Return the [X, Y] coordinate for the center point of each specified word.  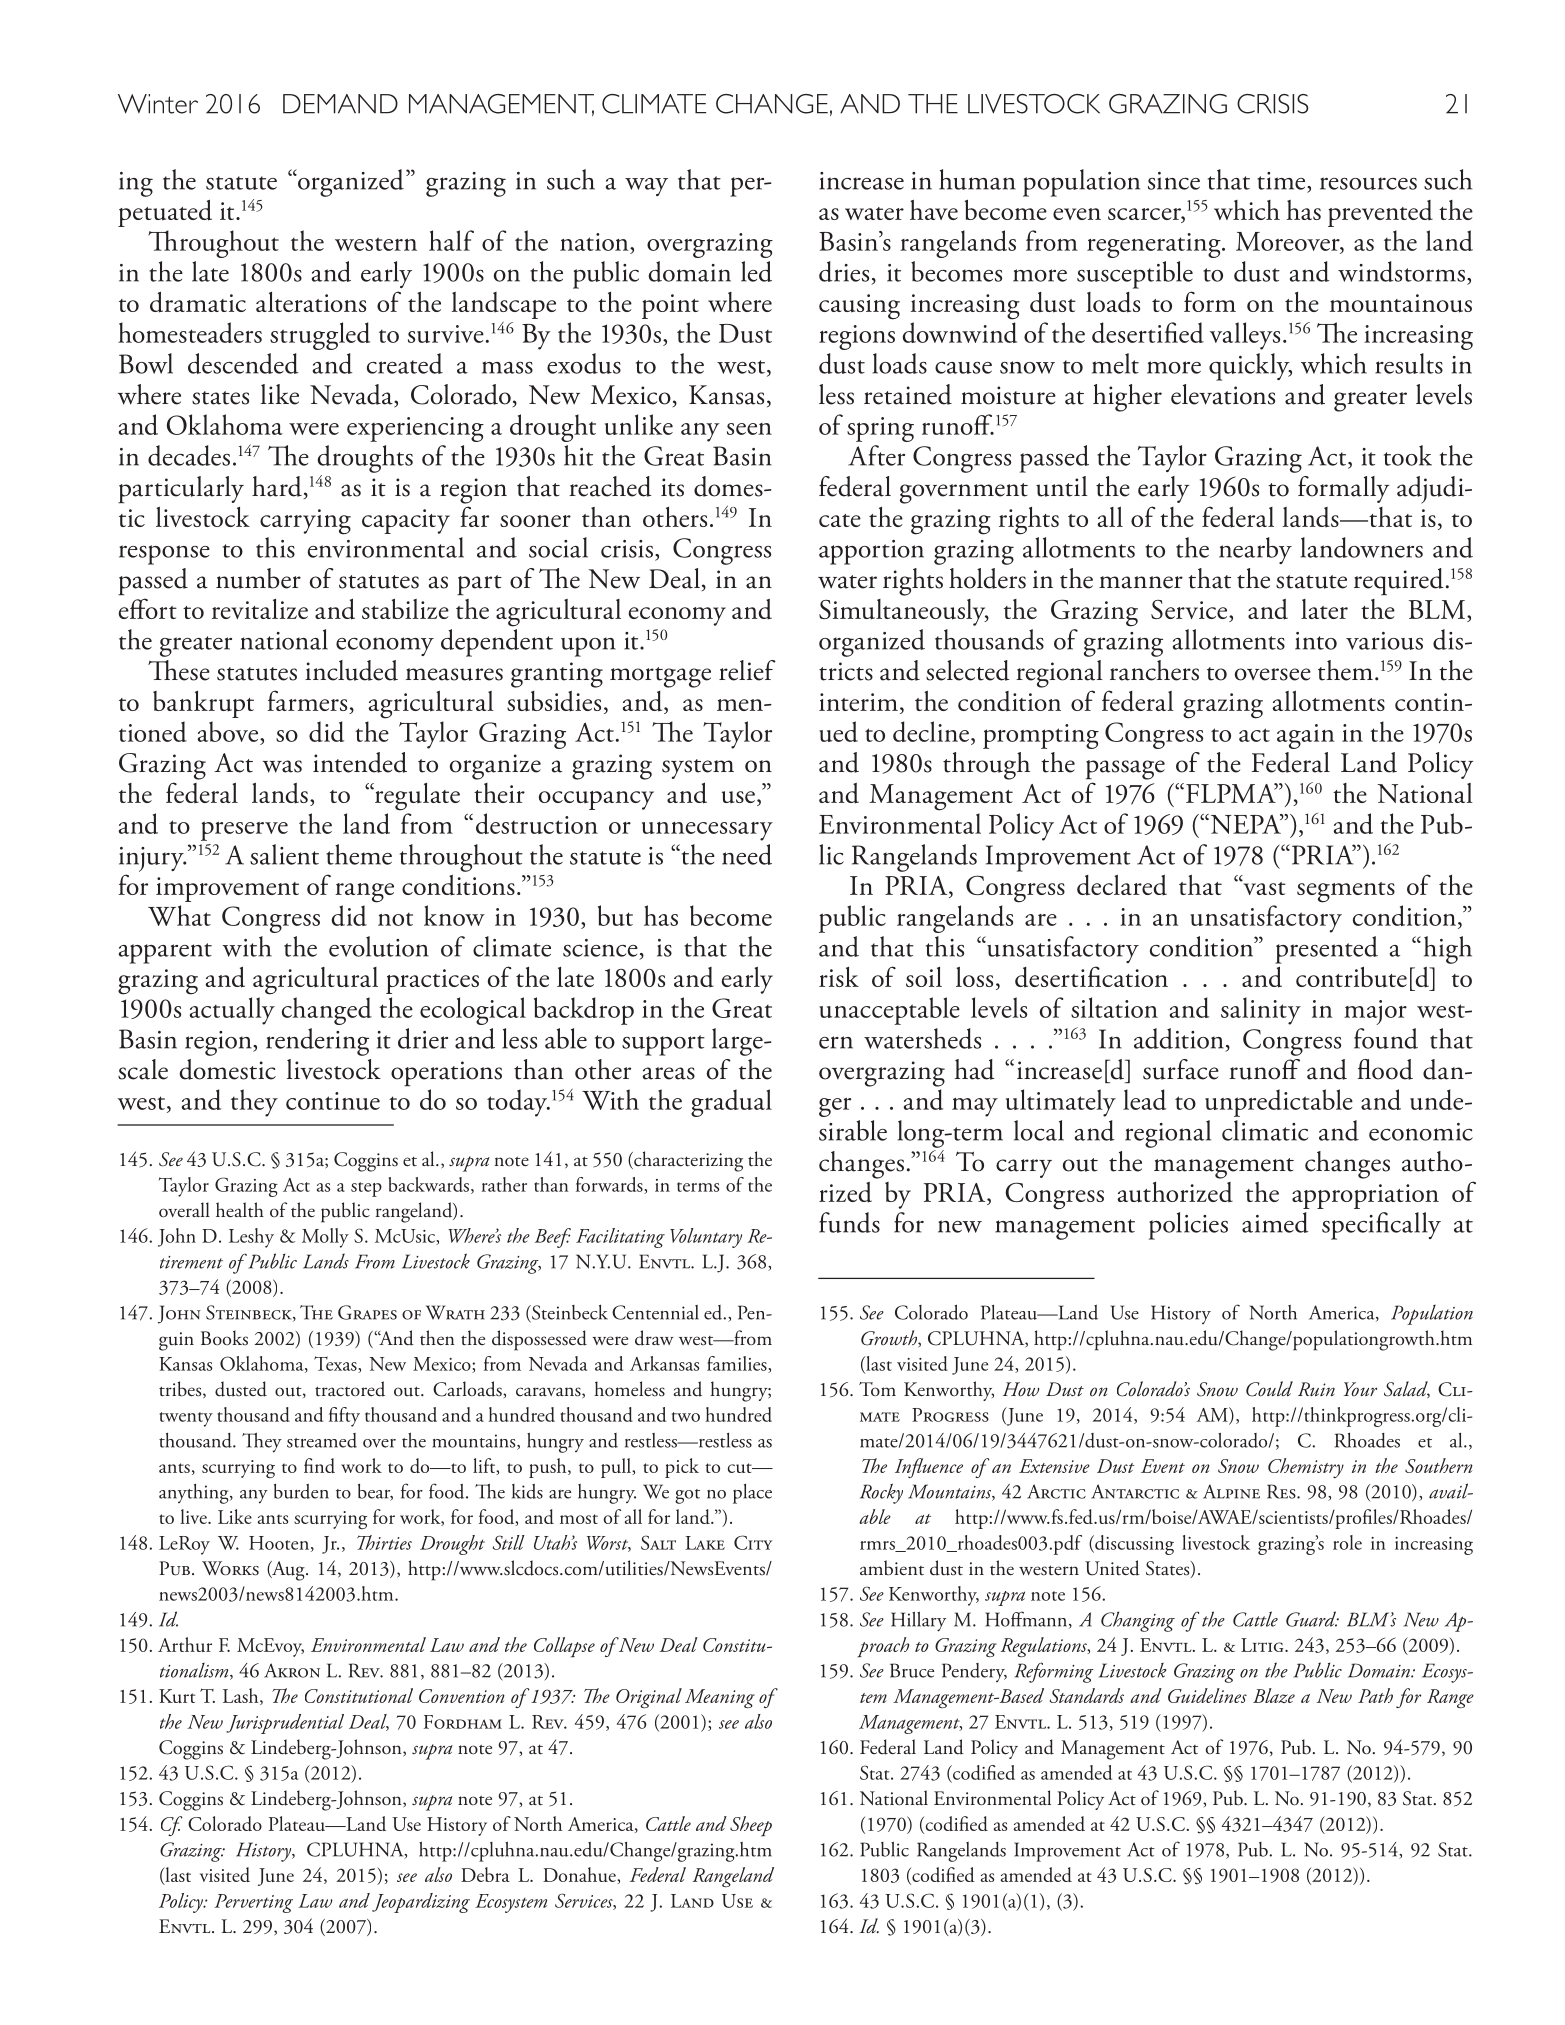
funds [849, 1222]
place [752, 1494]
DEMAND [340, 104]
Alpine [1231, 1491]
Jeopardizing [421, 1903]
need [747, 854]
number [258, 578]
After [876, 455]
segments [1346, 892]
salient [284, 854]
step [366, 1189]
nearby [1255, 550]
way [646, 187]
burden [301, 1491]
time [1282, 181]
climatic [1265, 1130]
